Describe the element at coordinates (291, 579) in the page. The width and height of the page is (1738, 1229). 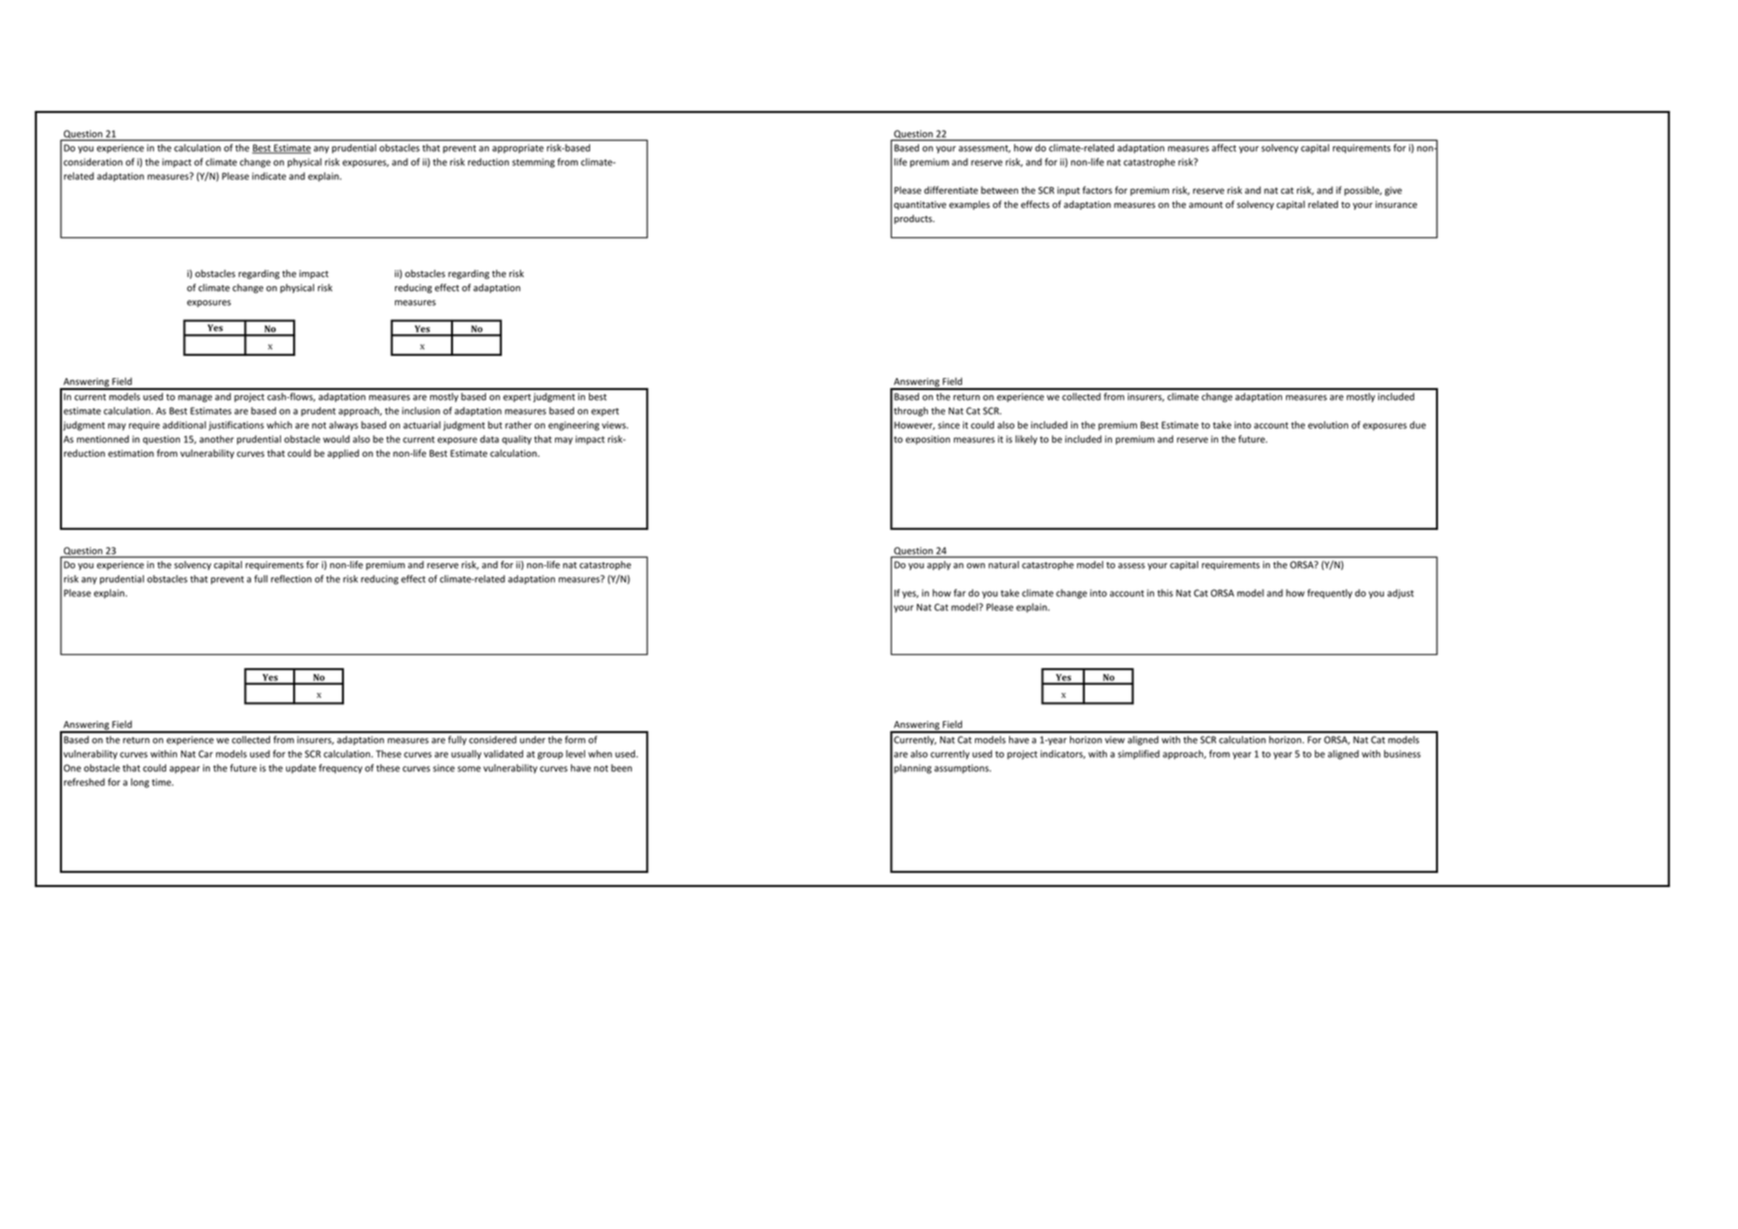
I see `reflection` at that location.
